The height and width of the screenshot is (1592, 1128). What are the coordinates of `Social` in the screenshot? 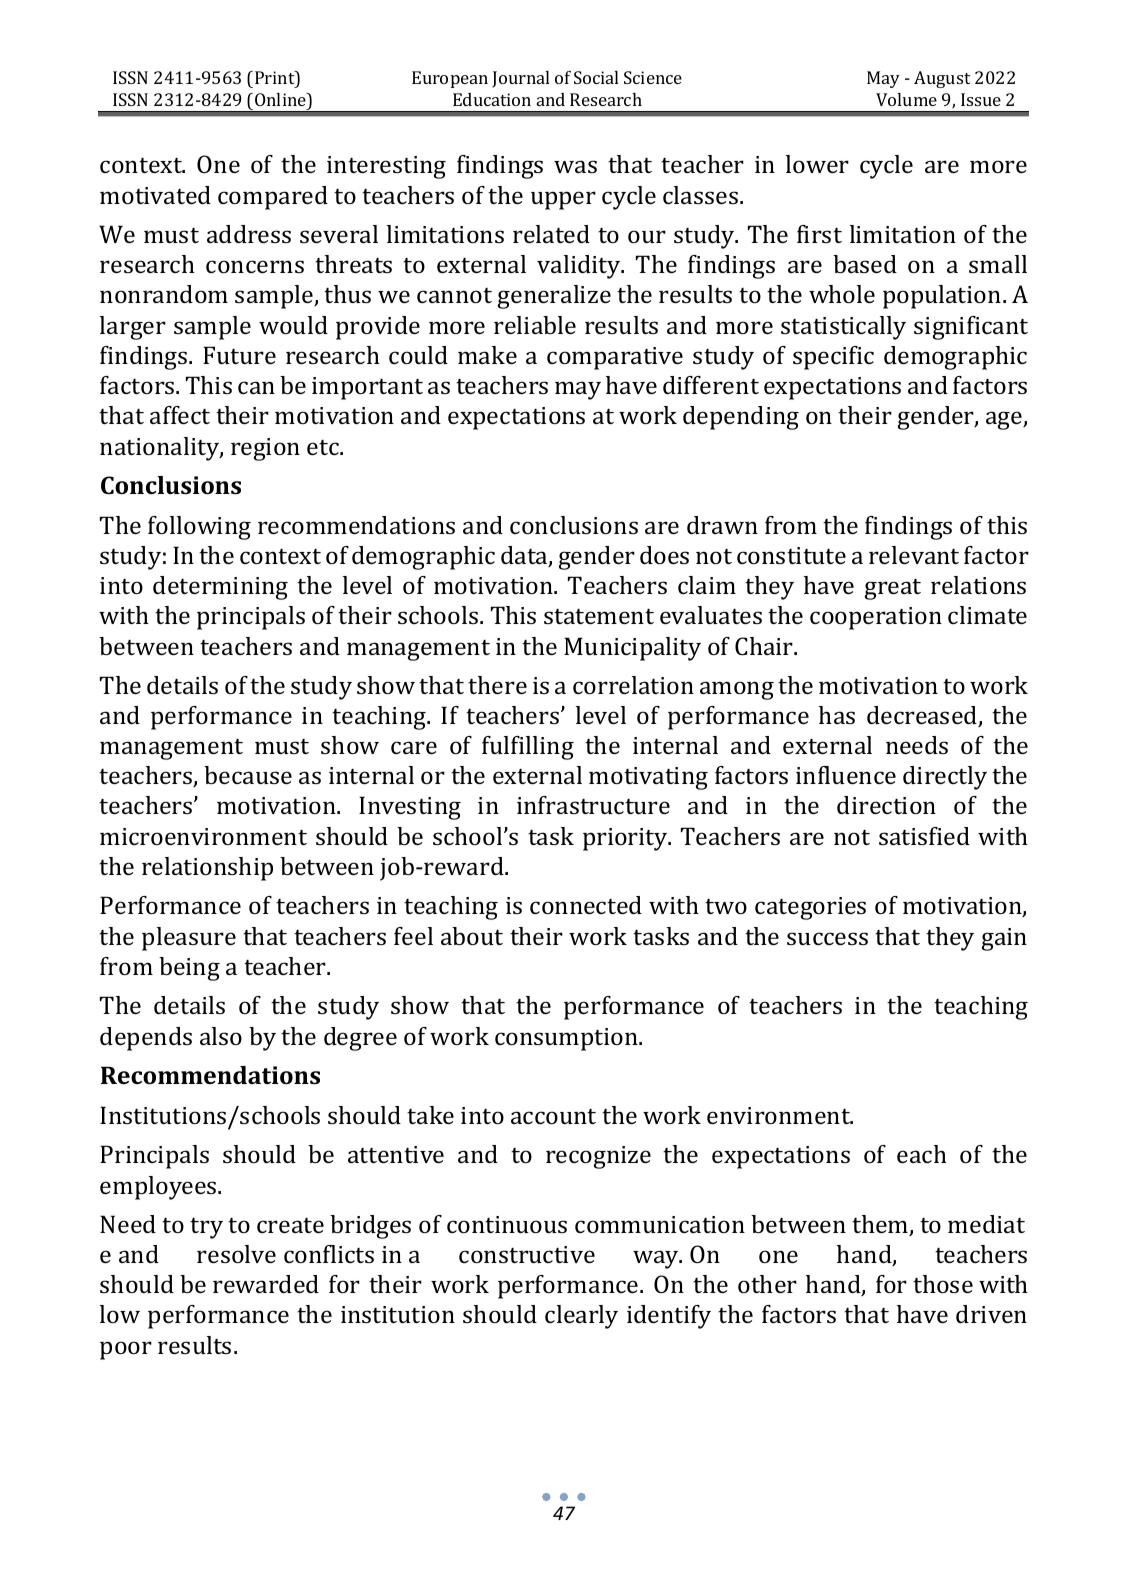 It's located at (596, 77).
